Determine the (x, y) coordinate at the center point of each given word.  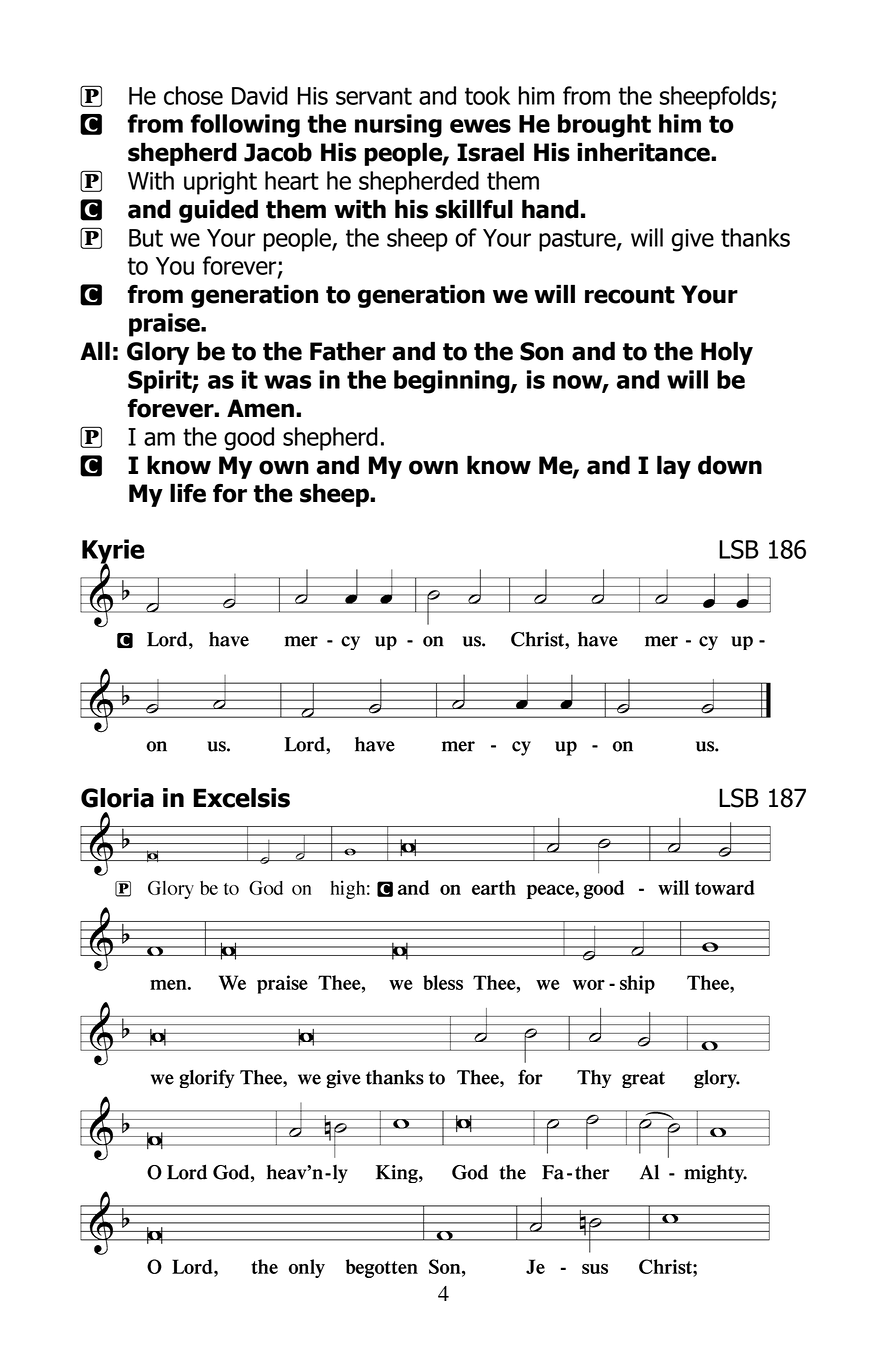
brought (604, 126)
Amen (260, 408)
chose (193, 95)
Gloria (117, 798)
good (249, 439)
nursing (398, 126)
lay (674, 467)
